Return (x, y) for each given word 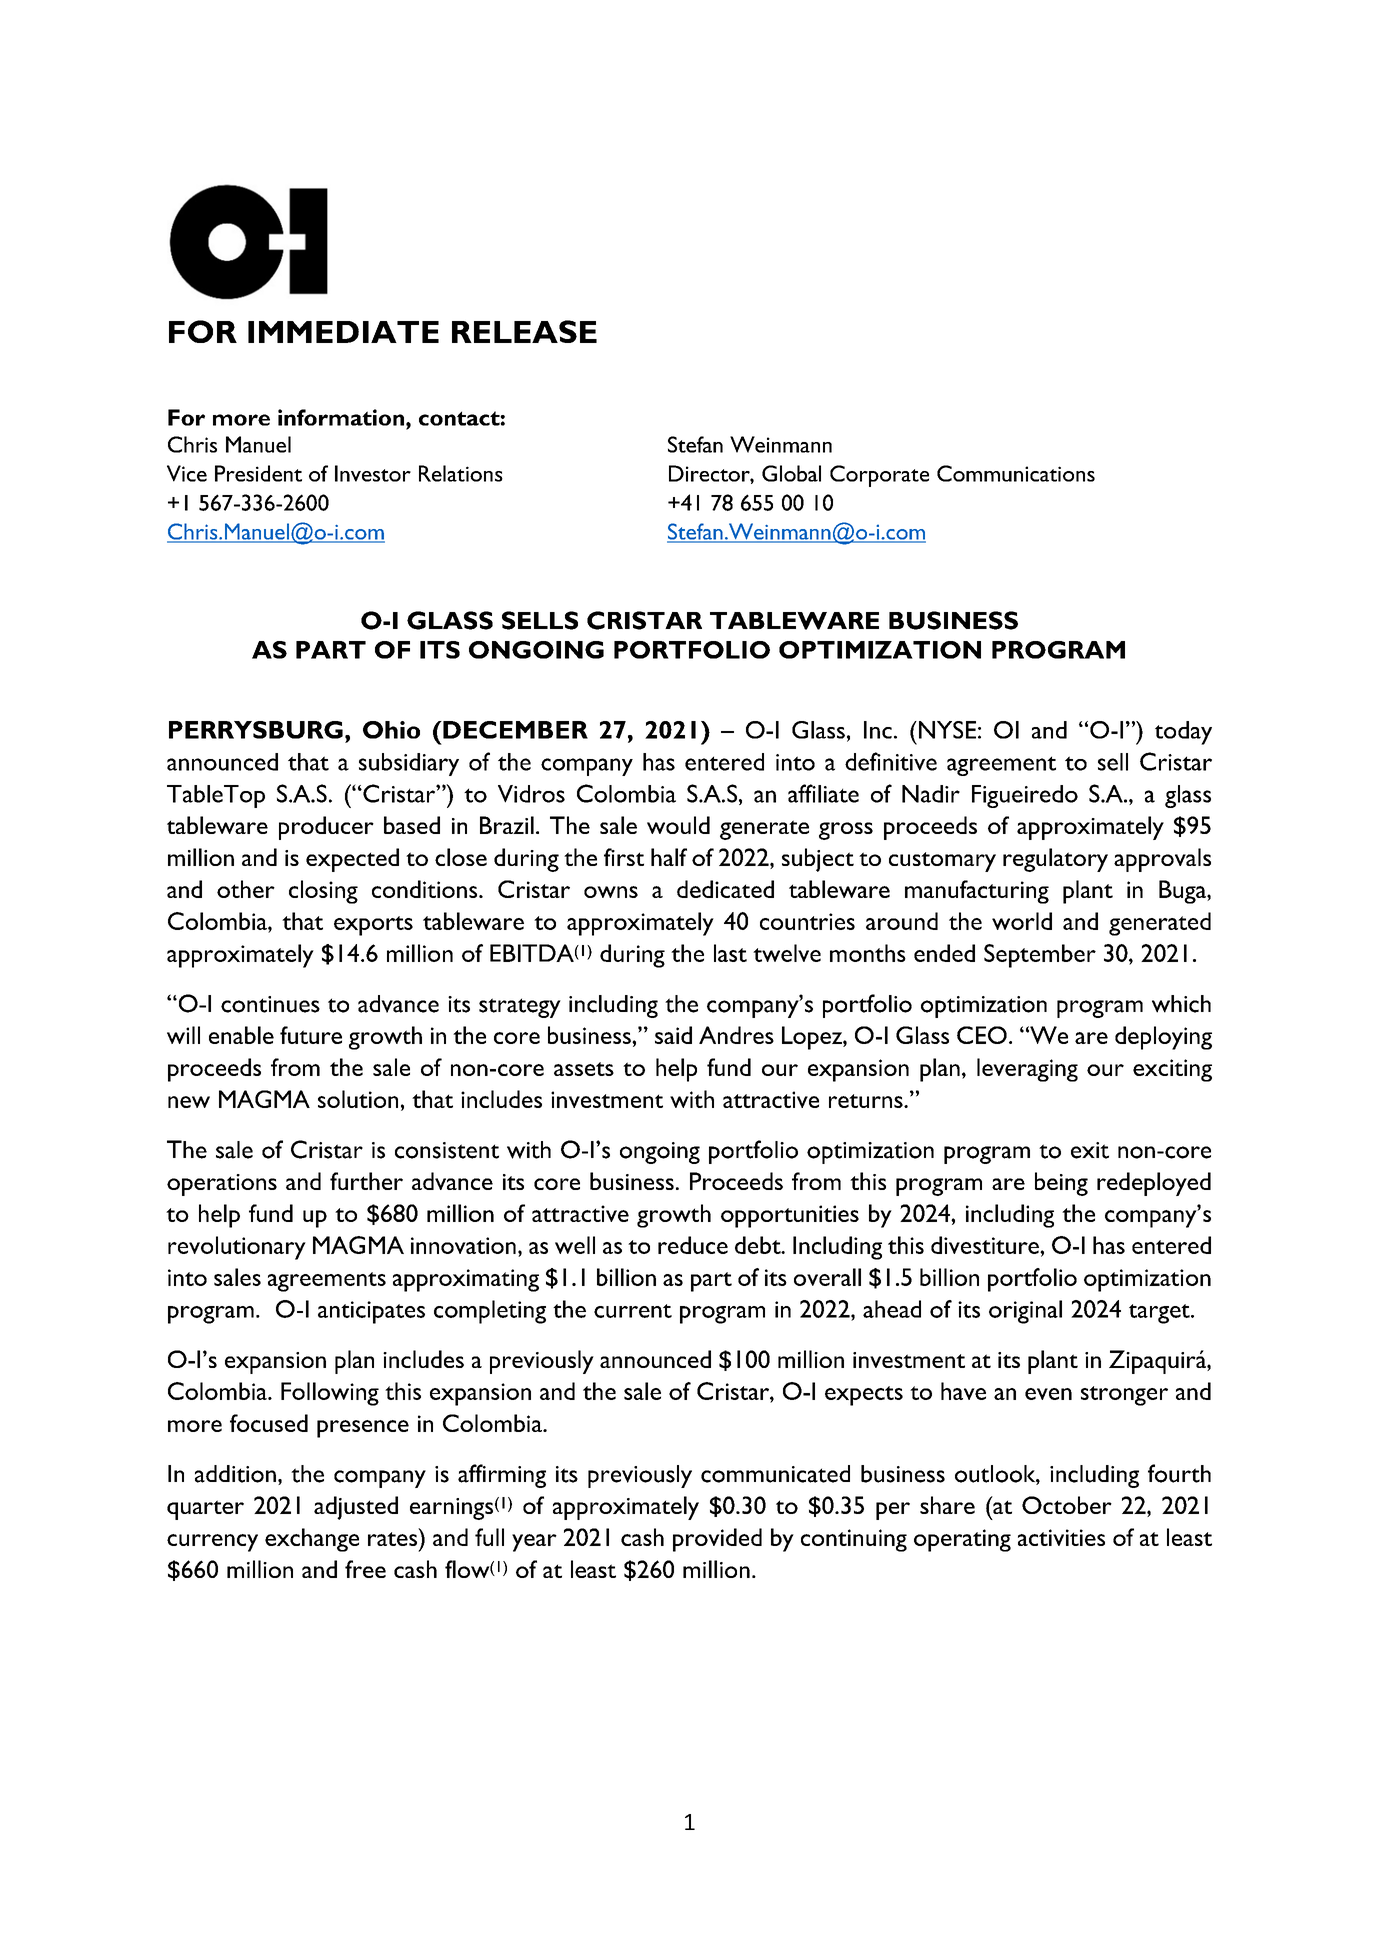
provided (717, 1540)
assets (584, 1069)
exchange (312, 1540)
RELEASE (524, 331)
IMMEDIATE (343, 332)
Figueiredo (1025, 796)
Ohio (391, 730)
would (678, 825)
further (366, 1181)
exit (1090, 1150)
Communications (1016, 473)
